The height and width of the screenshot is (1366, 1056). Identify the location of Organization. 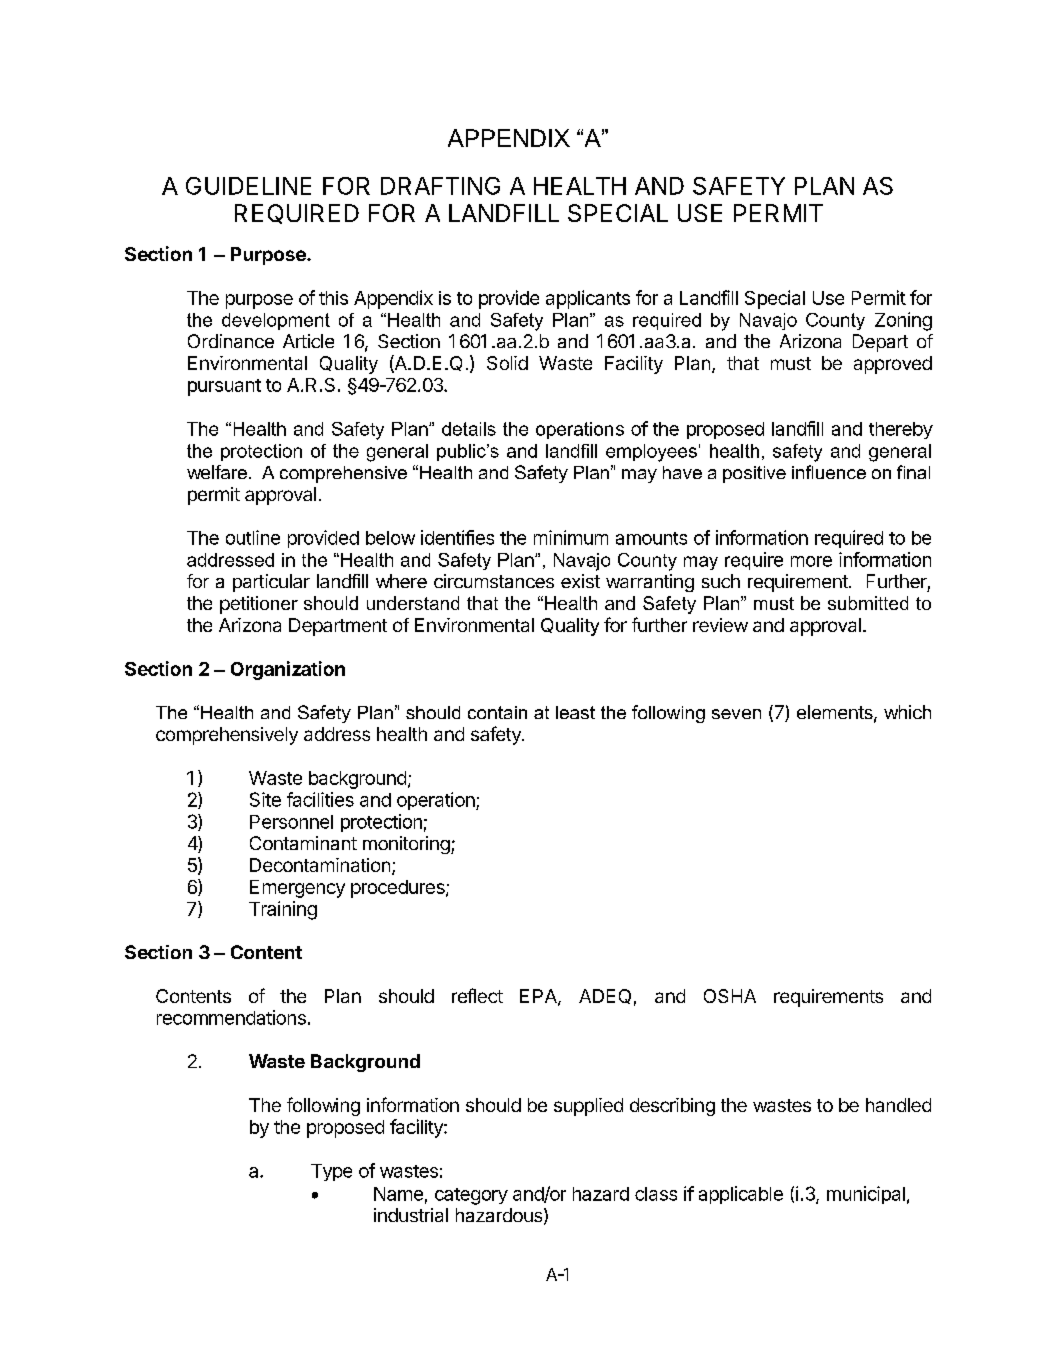
(288, 670).
